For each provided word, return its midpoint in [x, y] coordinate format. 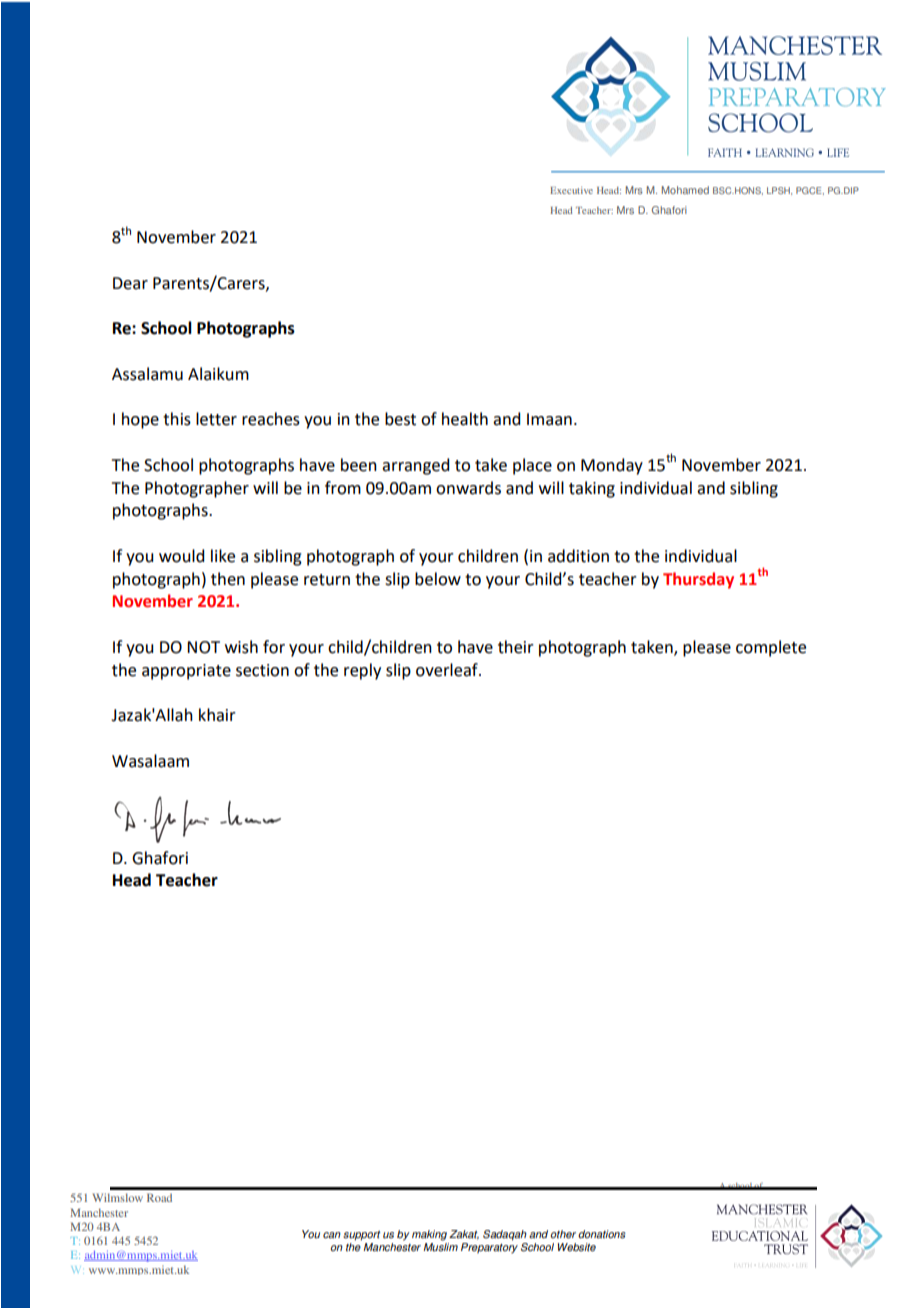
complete [771, 648]
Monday [612, 466]
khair [217, 715]
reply [362, 671]
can [332, 1235]
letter [216, 419]
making [429, 1235]
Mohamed [685, 190]
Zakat [464, 1235]
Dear [130, 283]
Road [159, 1197]
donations [602, 1234]
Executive [571, 190]
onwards [468, 488]
